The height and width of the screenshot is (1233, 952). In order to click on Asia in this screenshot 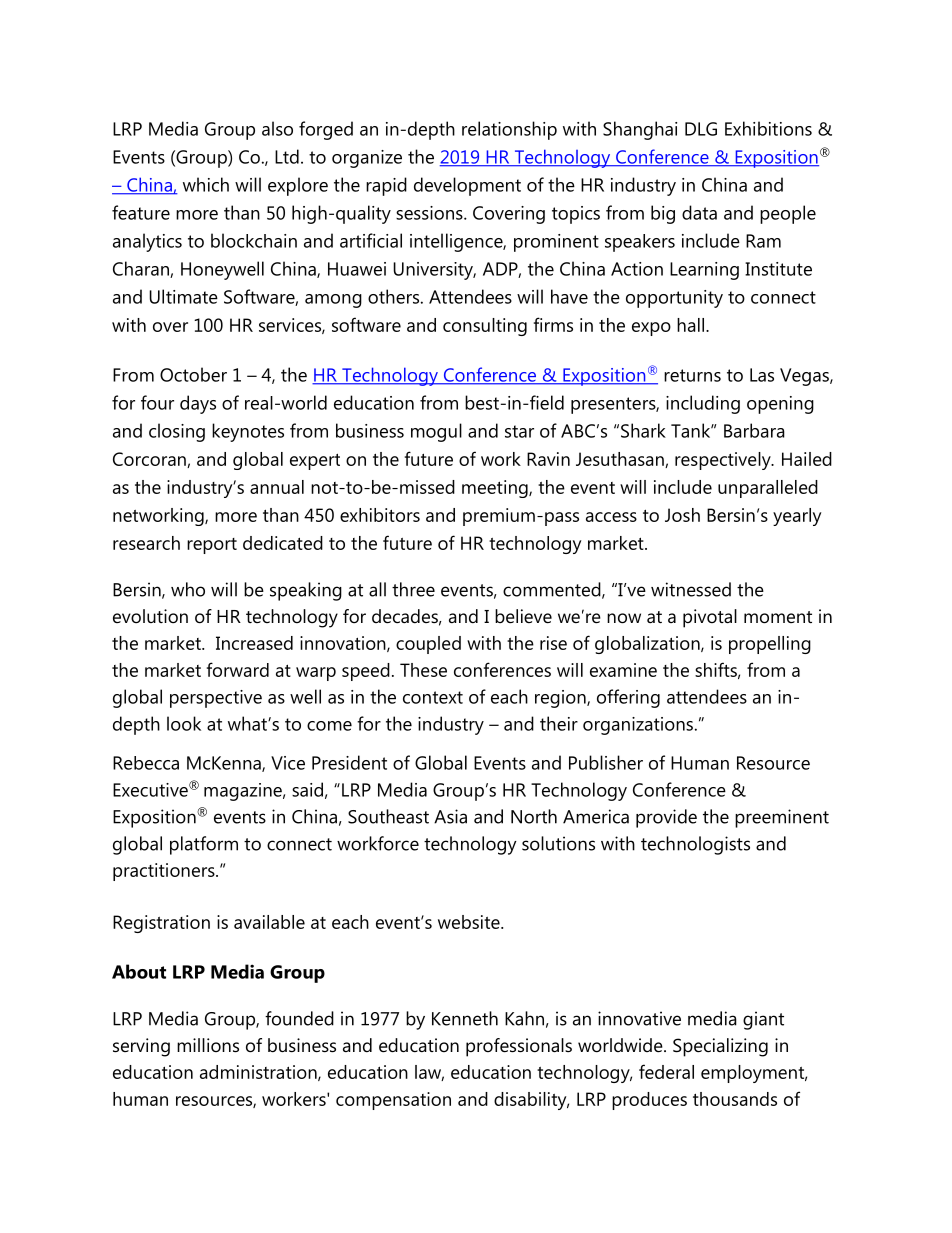, I will do `click(450, 816)`.
